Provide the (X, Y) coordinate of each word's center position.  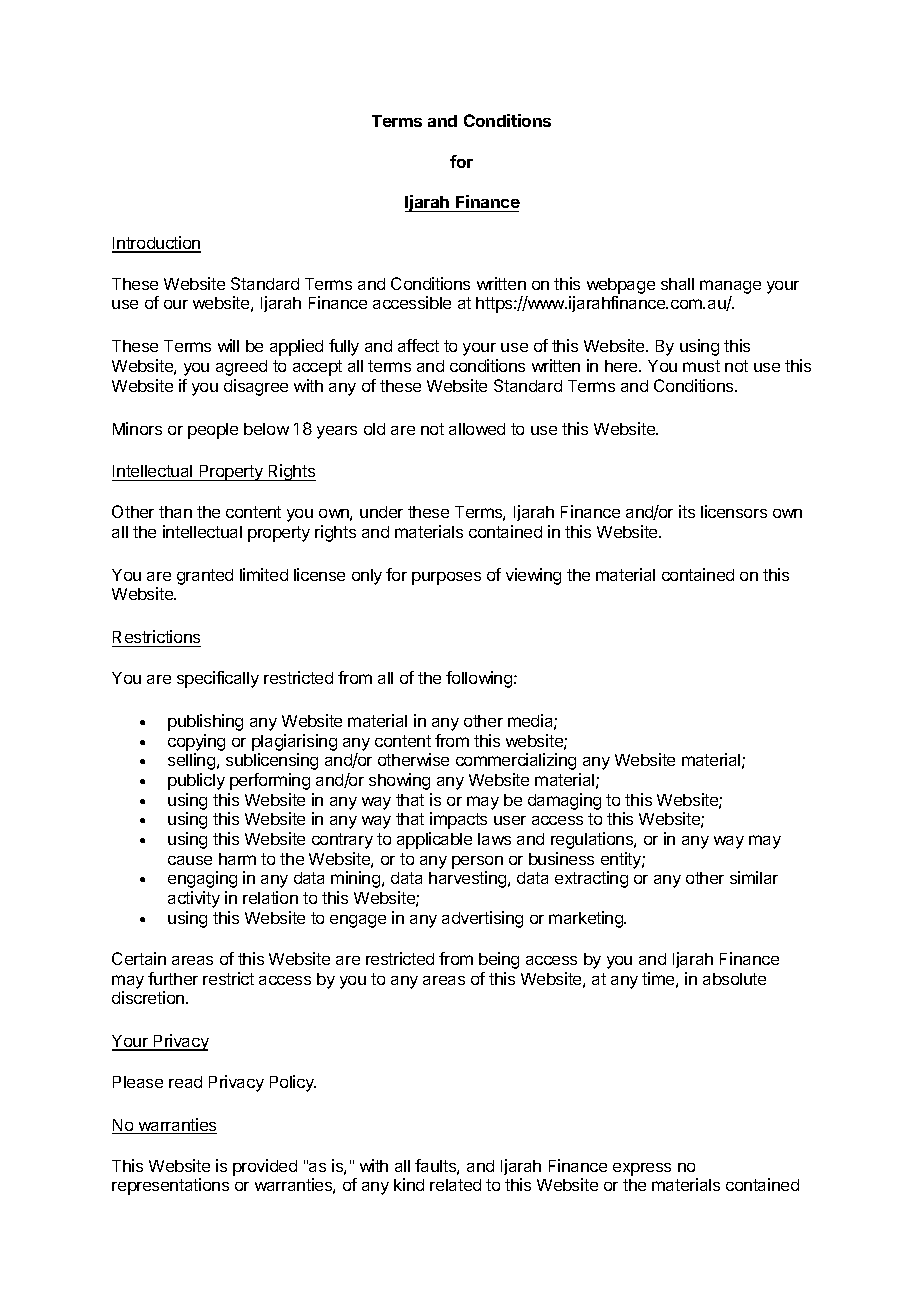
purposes (446, 578)
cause (190, 860)
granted (205, 577)
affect (418, 345)
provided (265, 1167)
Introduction (156, 244)
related (455, 1185)
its (687, 511)
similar (754, 877)
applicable (434, 840)
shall (677, 284)
